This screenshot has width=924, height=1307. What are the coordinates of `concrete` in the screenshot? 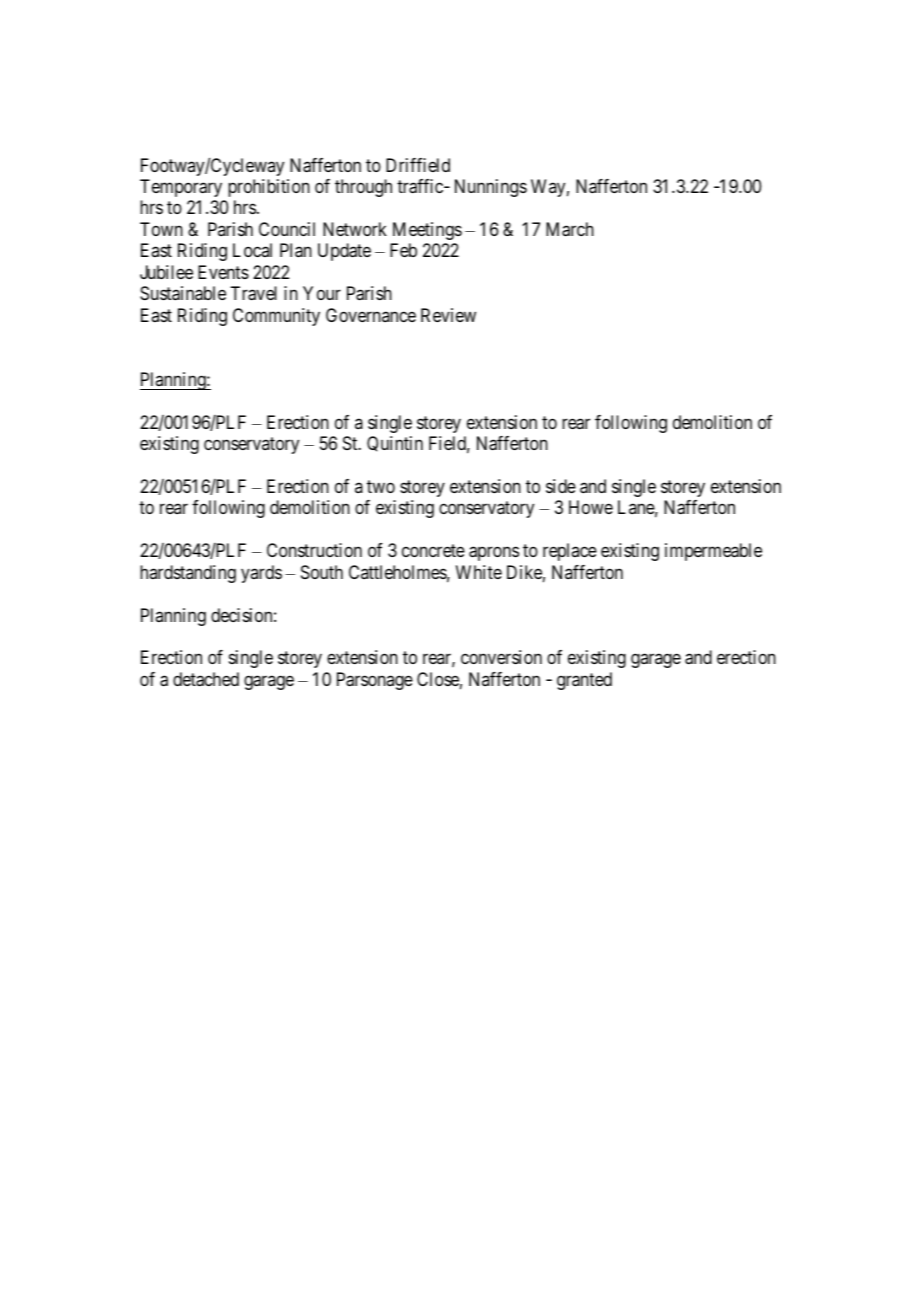 It's located at (433, 551).
